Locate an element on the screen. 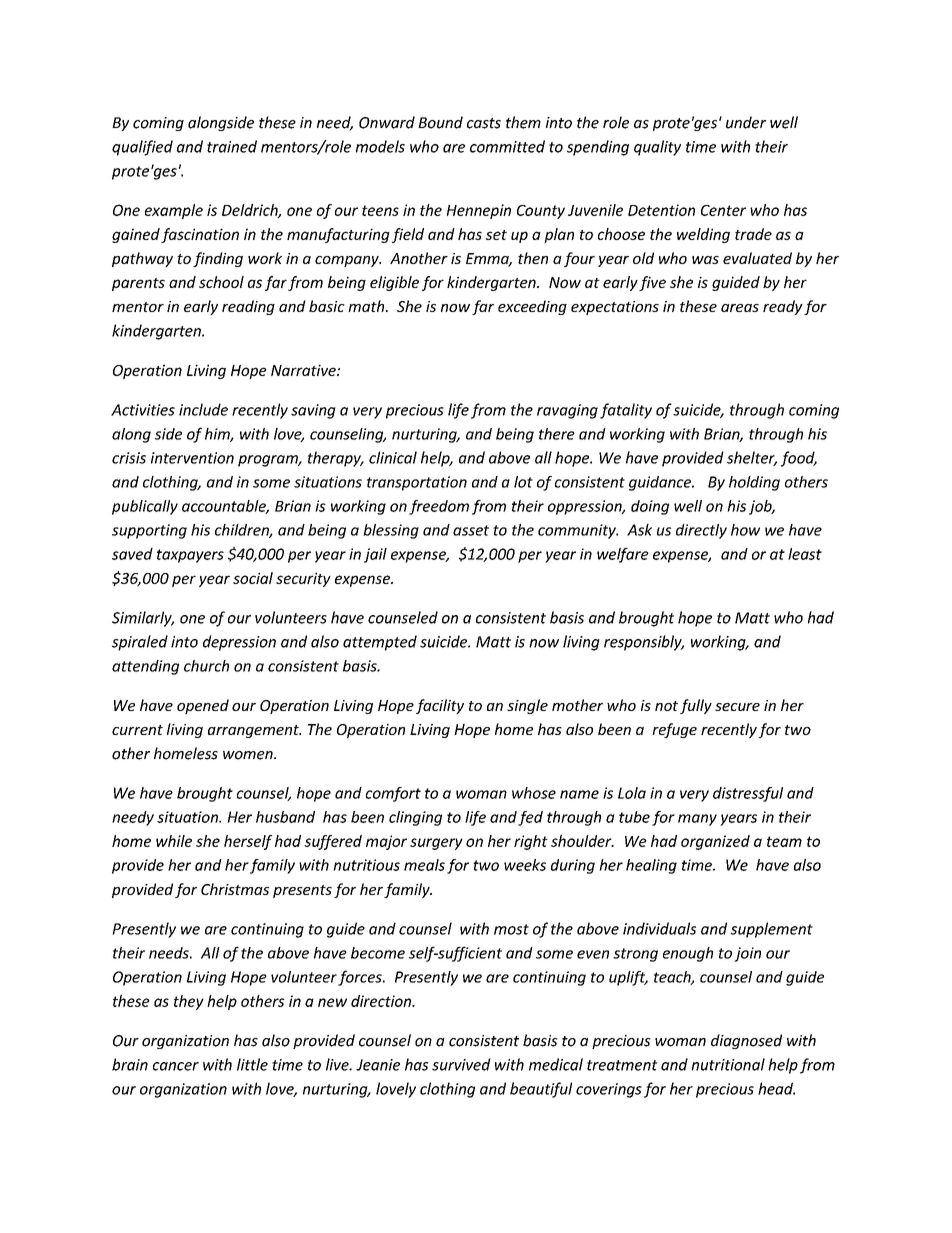 Image resolution: width=952 pixels, height=1233 pixels. survived is located at coordinates (461, 1064).
